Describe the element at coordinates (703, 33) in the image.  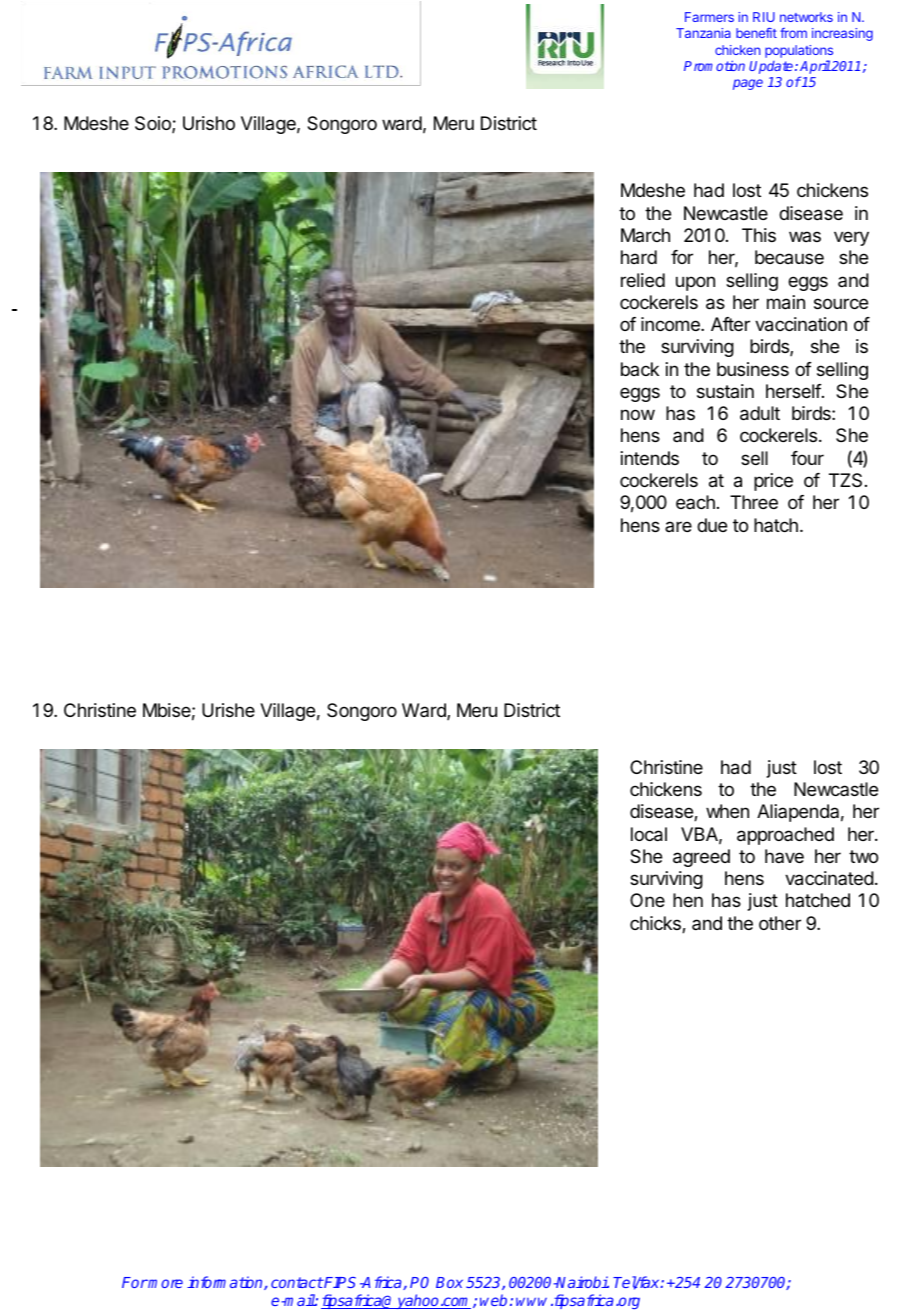
I see `Tanzania` at that location.
